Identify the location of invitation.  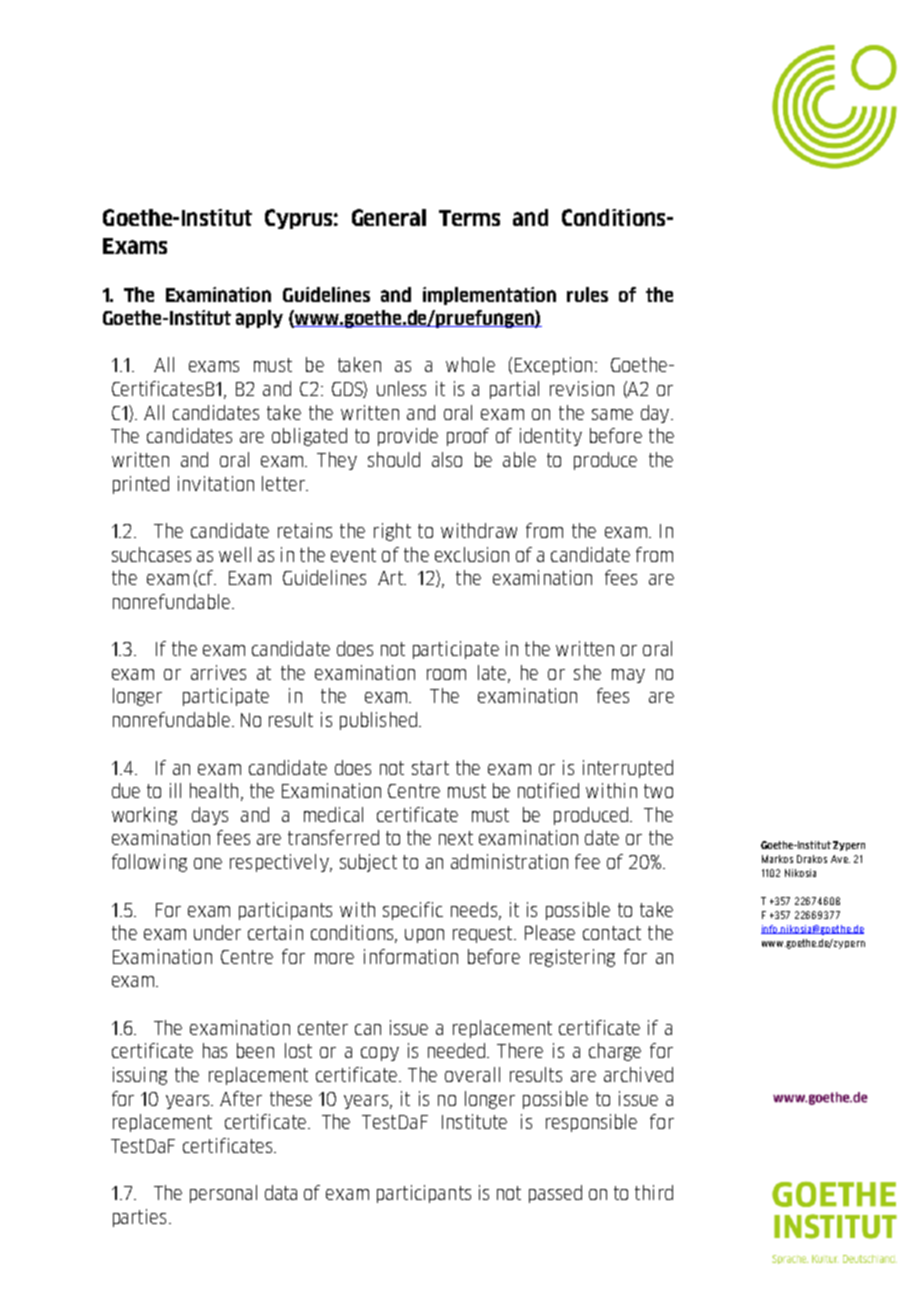
(216, 483).
